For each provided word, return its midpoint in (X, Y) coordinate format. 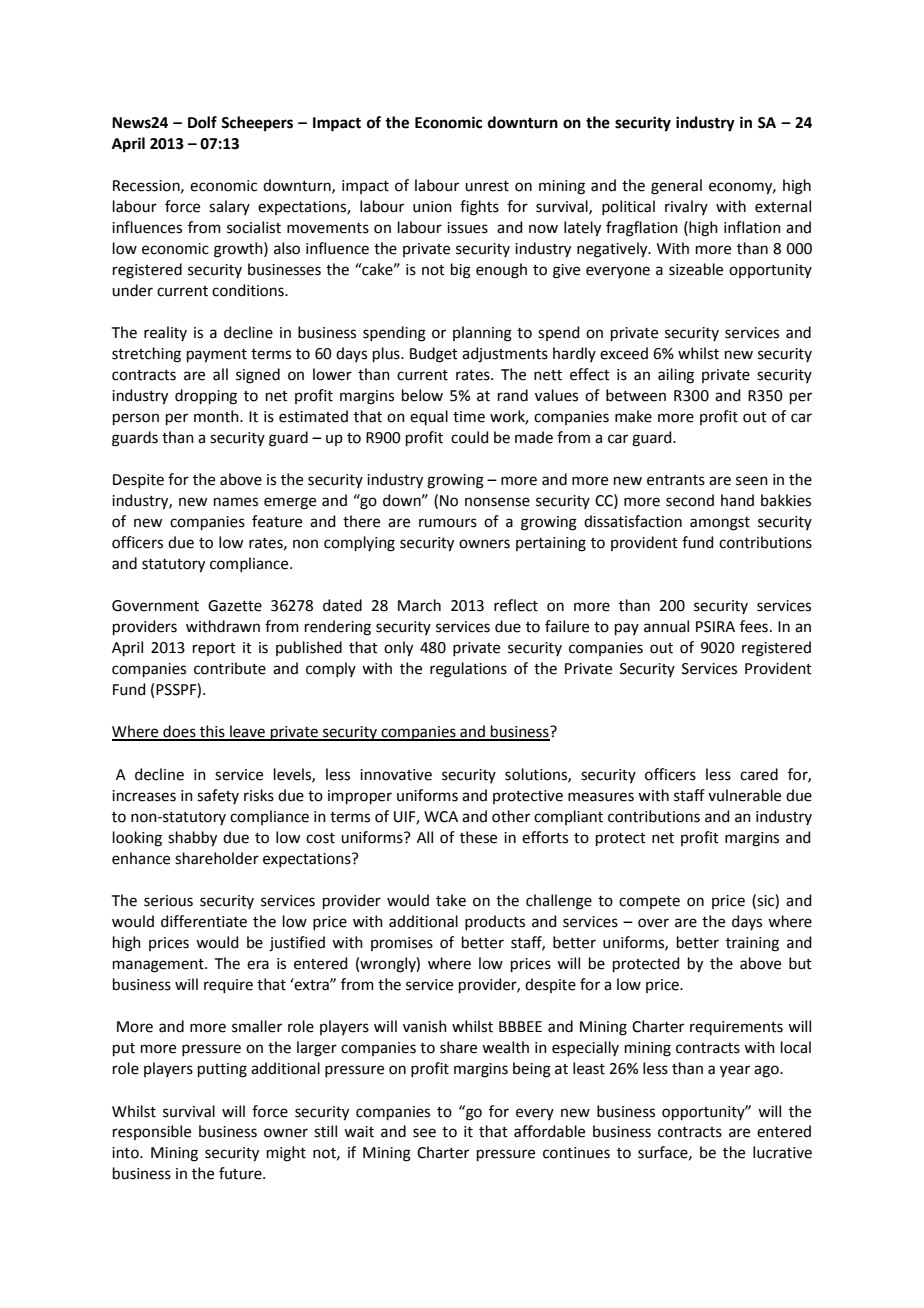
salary (229, 207)
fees (754, 626)
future (241, 1173)
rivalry (686, 207)
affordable (549, 1131)
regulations (468, 670)
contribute (230, 668)
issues (467, 228)
